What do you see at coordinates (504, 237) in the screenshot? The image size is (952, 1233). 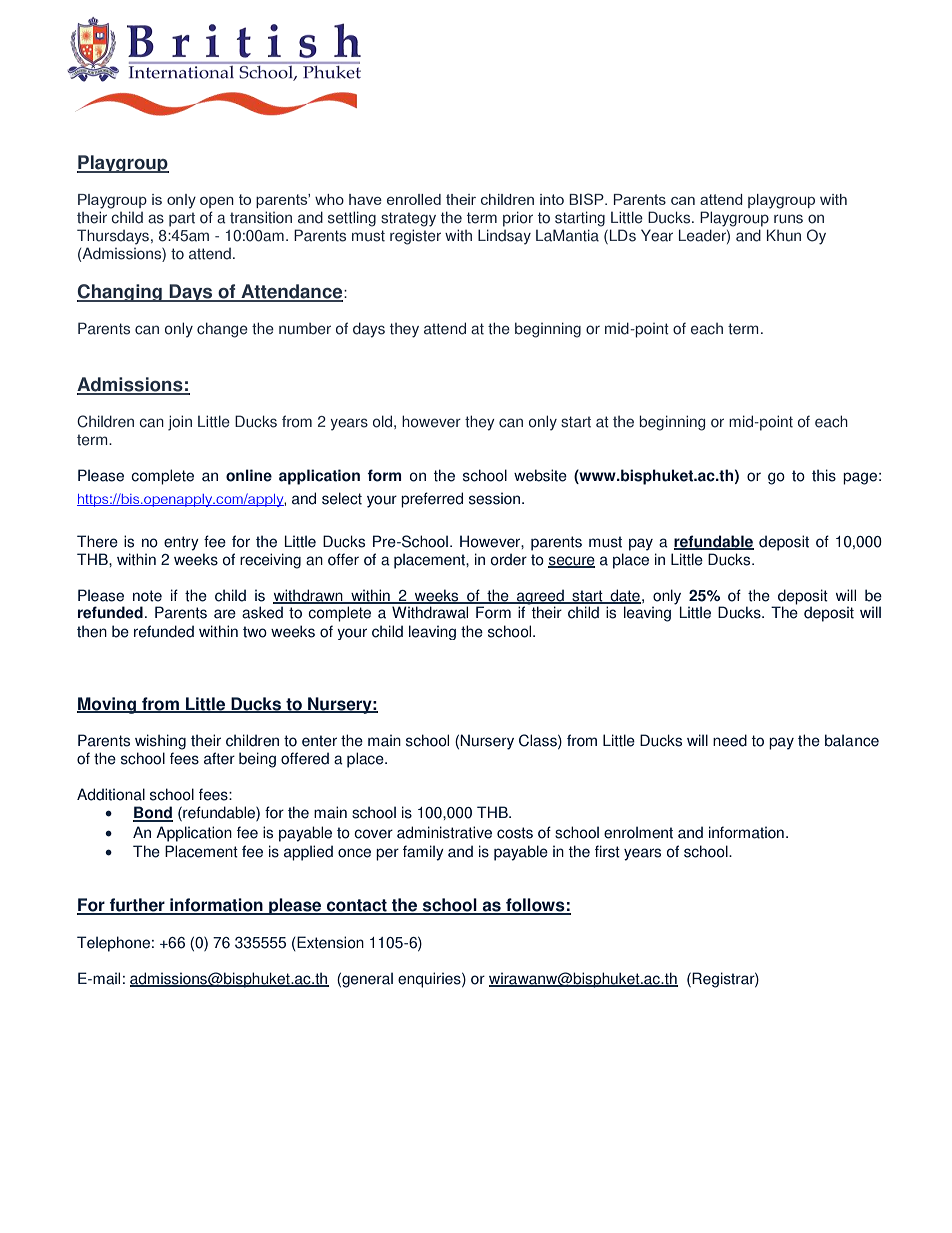 I see `Lindsay` at bounding box center [504, 237].
